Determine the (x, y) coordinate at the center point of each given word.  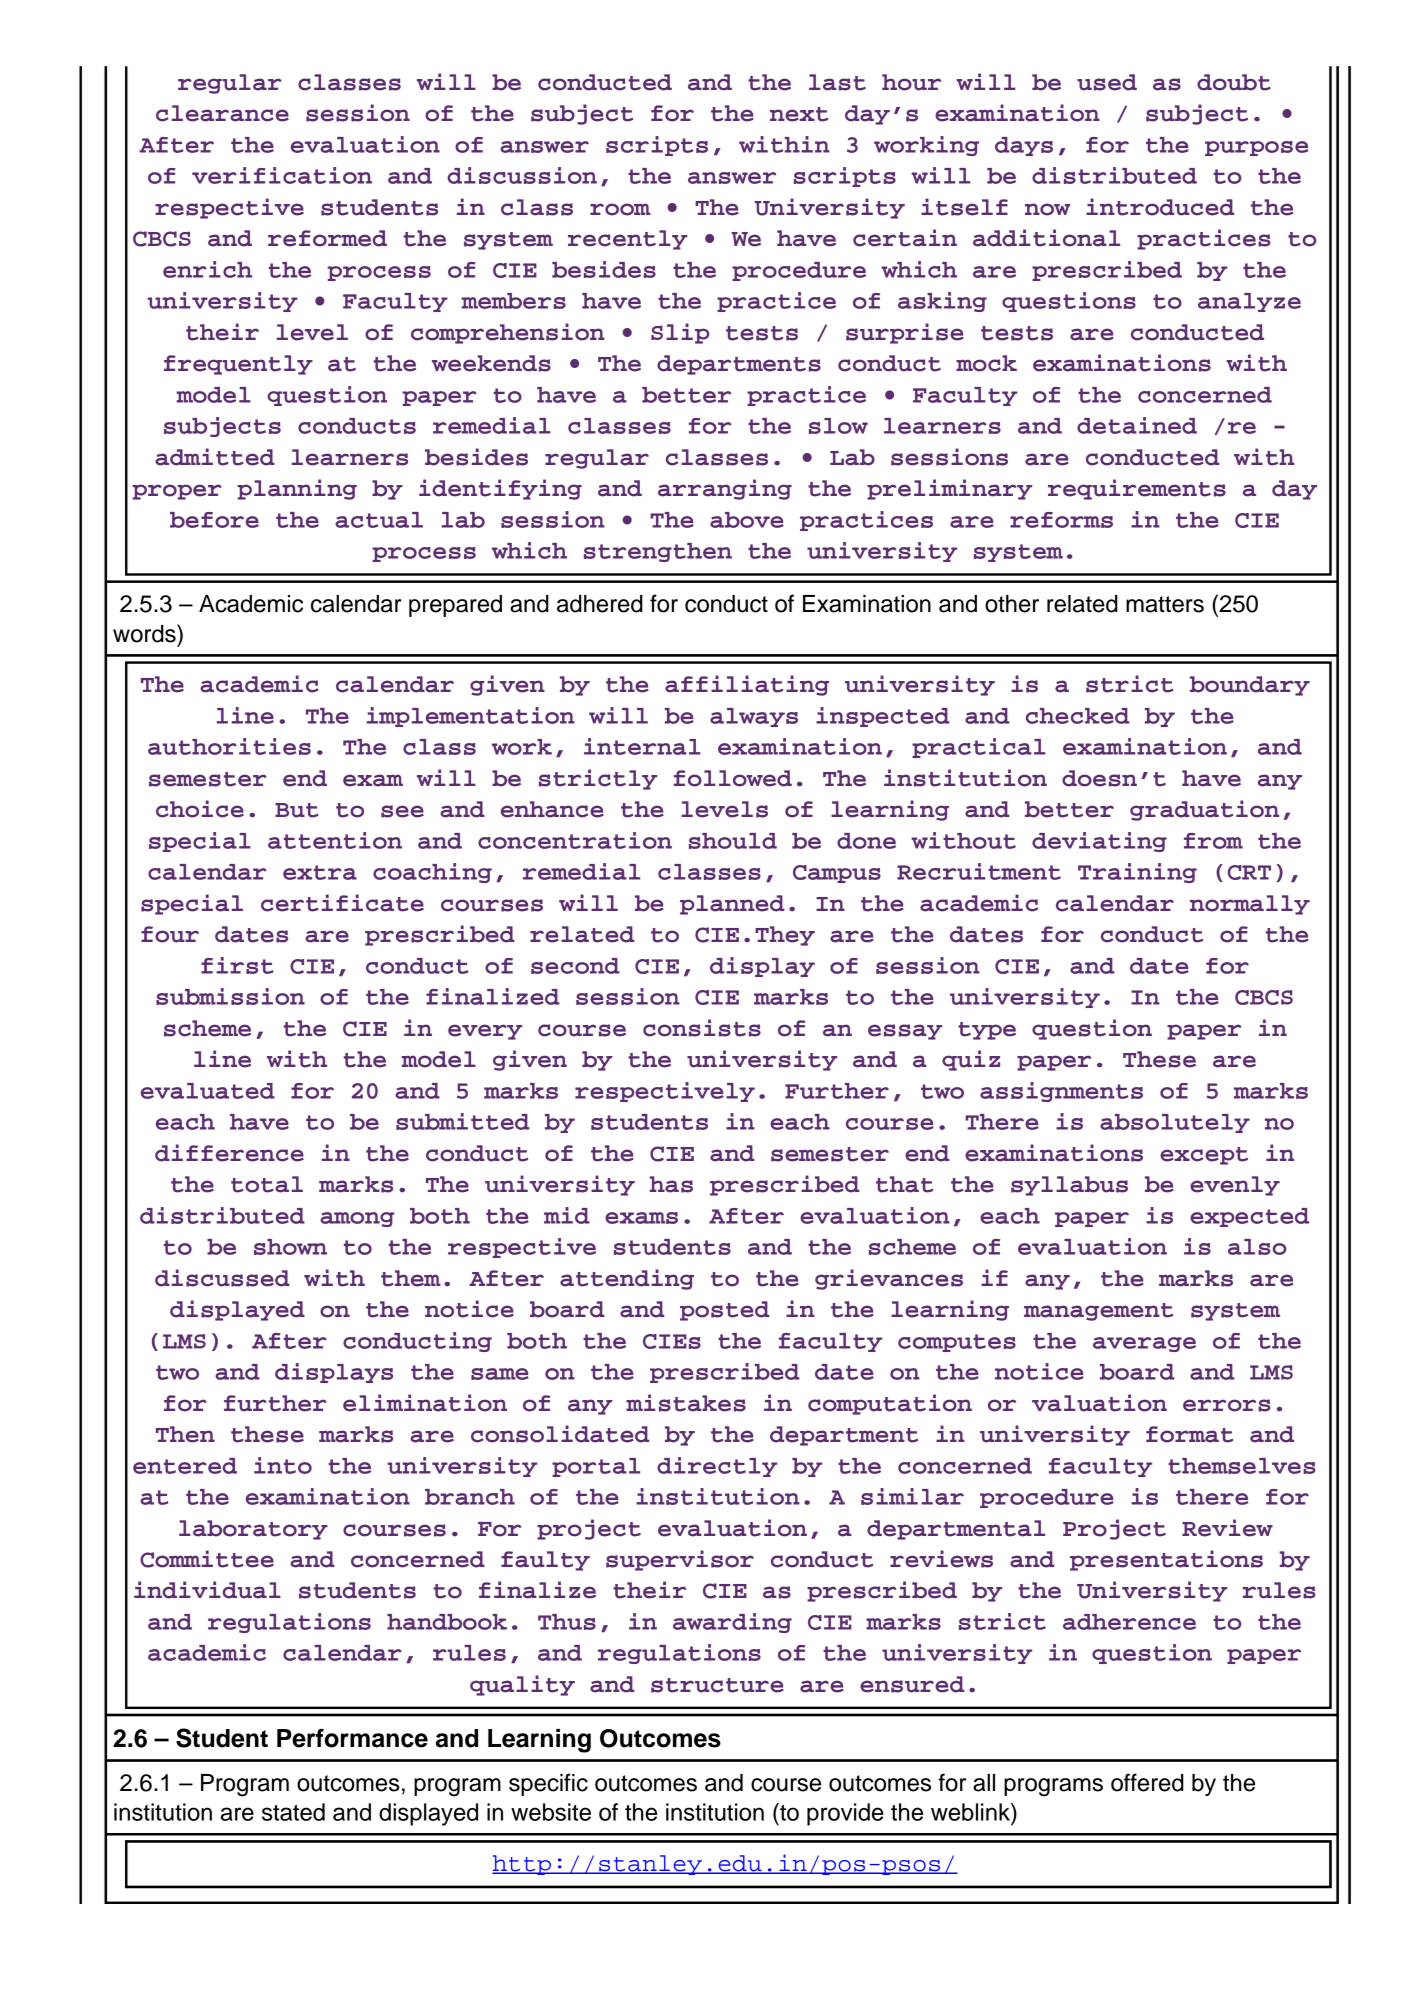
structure (717, 1685)
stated (293, 1812)
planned (732, 905)
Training (1137, 873)
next (799, 114)
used (1107, 82)
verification (282, 175)
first (237, 965)
